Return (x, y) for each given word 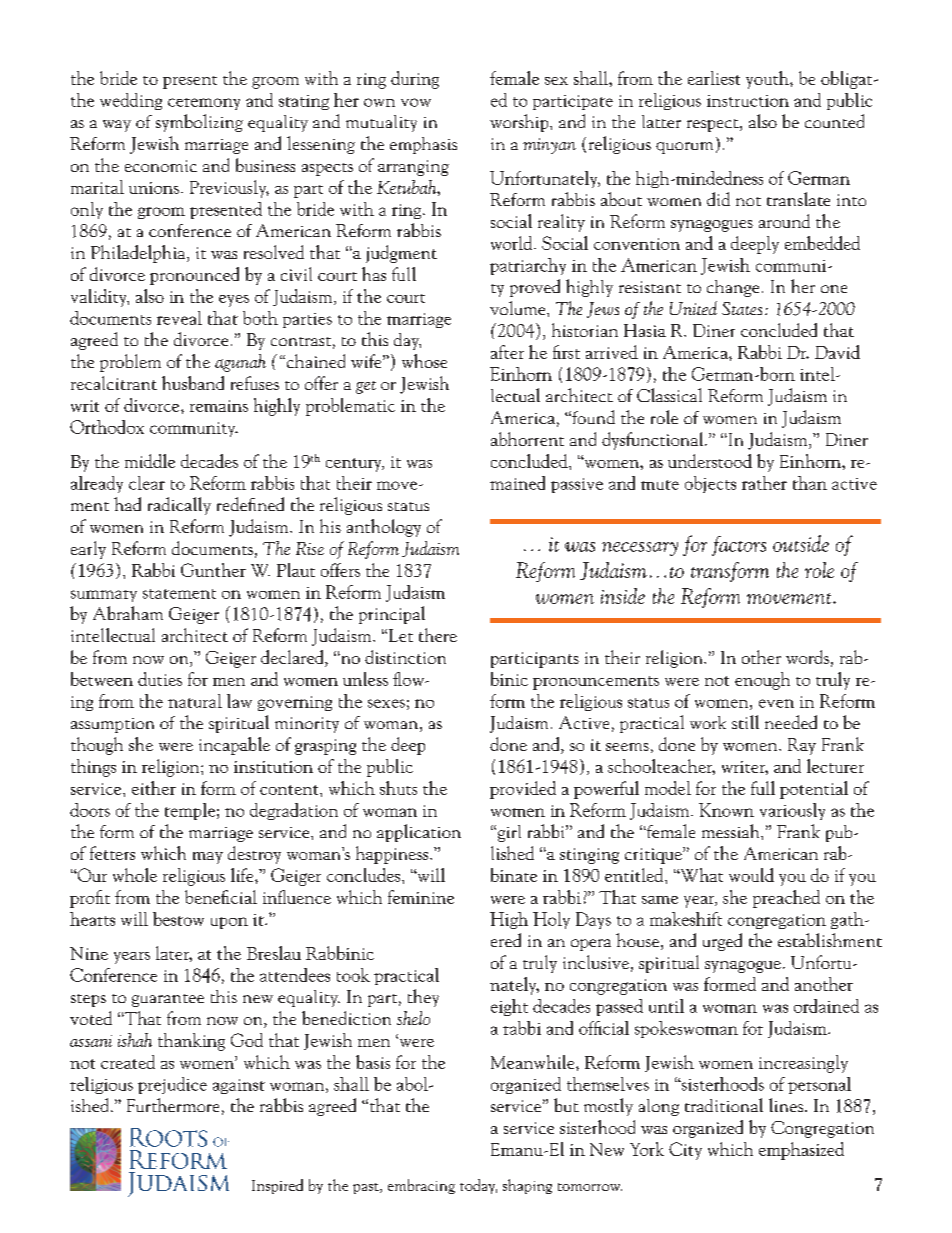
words (807, 657)
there (438, 635)
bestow (178, 919)
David (837, 352)
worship (520, 123)
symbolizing (199, 123)
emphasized (801, 1151)
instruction (748, 101)
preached (786, 899)
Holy (551, 920)
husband (193, 383)
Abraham (128, 613)
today (478, 1186)
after (507, 352)
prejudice (172, 1085)
